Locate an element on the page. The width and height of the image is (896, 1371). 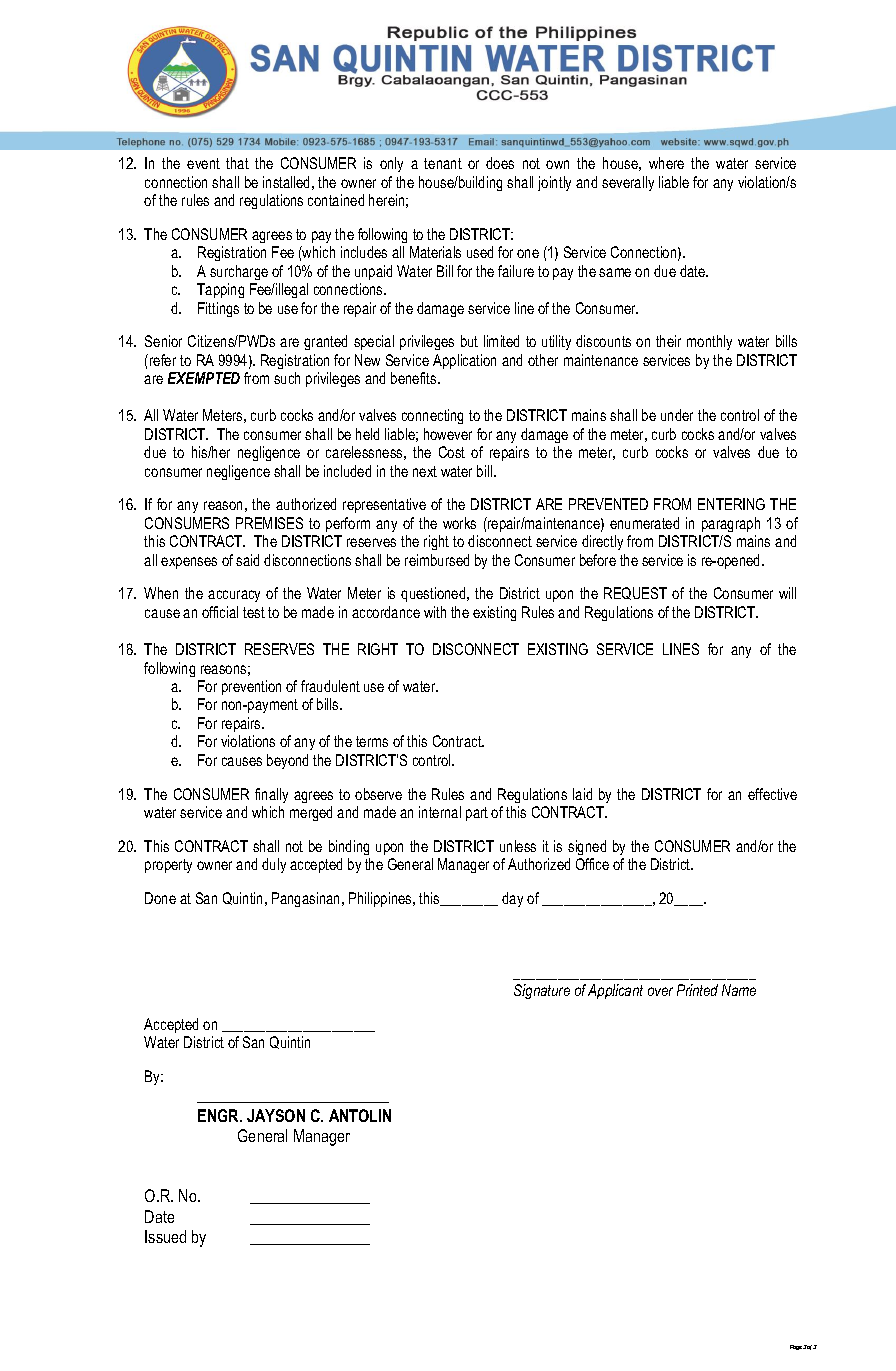
JAYSON is located at coordinates (276, 1115).
